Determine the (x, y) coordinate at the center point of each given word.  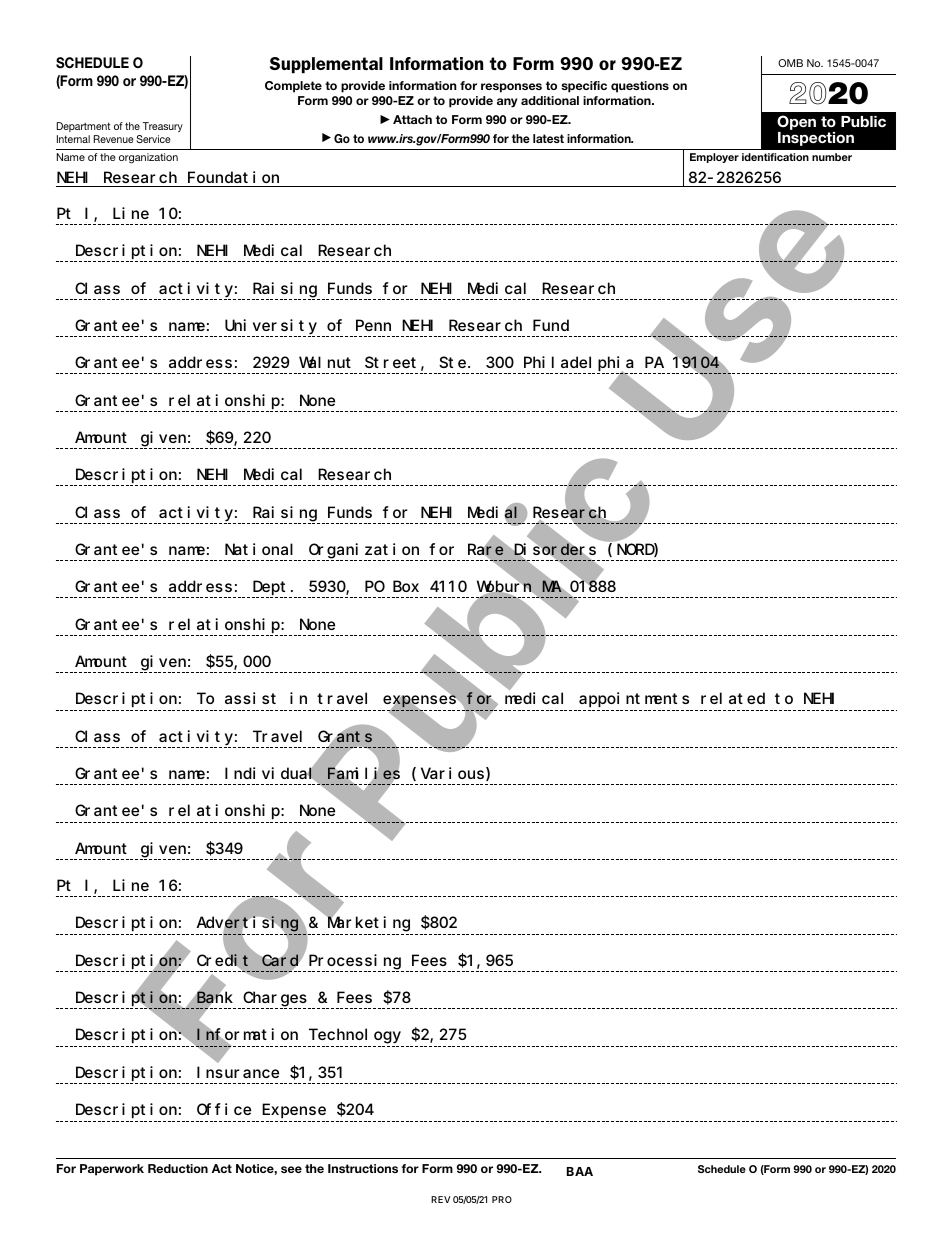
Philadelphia (579, 365)
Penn (373, 325)
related (733, 698)
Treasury (163, 127)
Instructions (363, 1168)
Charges (275, 999)
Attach (412, 119)
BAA (580, 1171)
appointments (634, 699)
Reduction (178, 1168)
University (271, 327)
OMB (790, 63)
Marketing (368, 924)
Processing (355, 962)
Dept (271, 590)
